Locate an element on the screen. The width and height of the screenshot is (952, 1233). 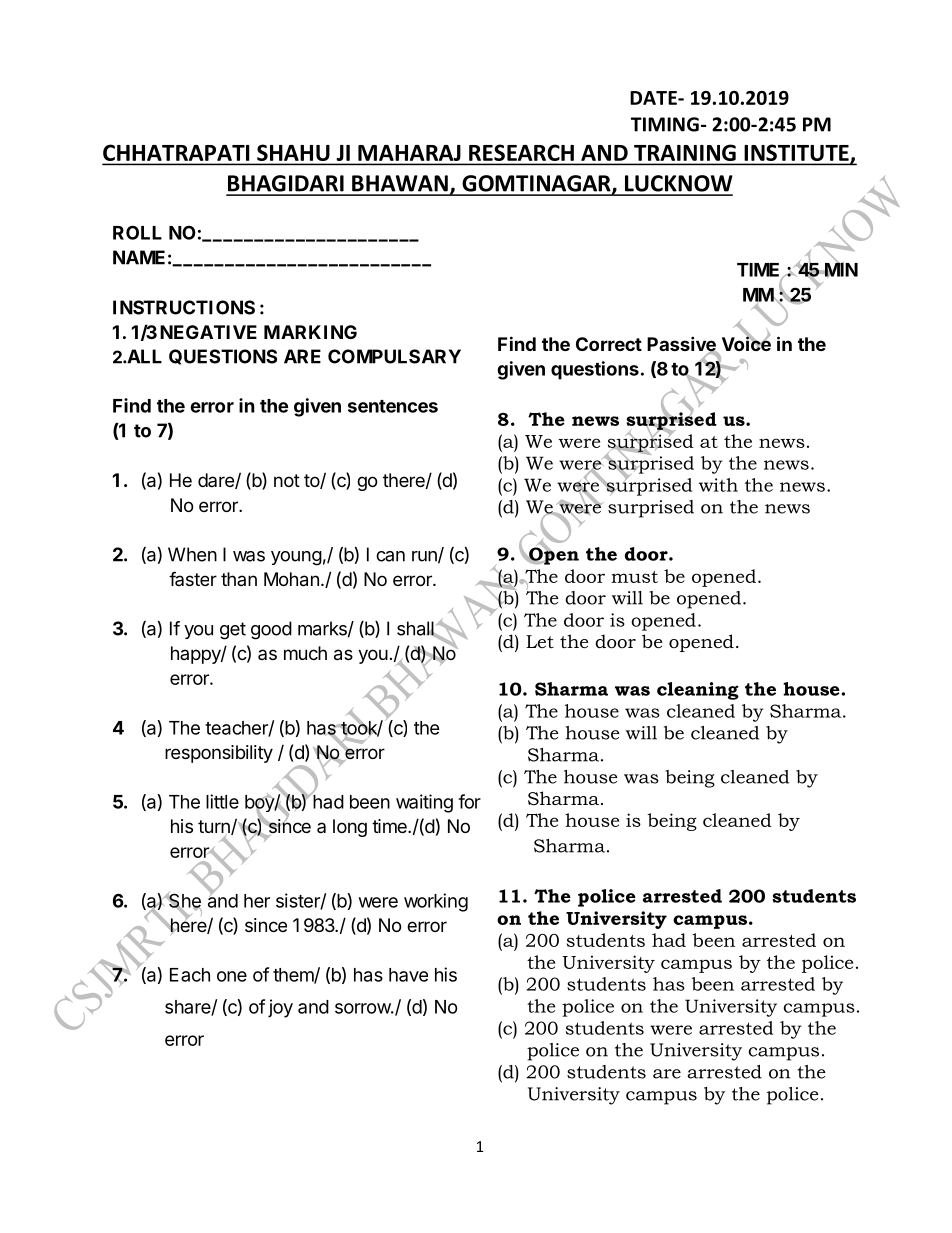
can is located at coordinates (390, 556).
